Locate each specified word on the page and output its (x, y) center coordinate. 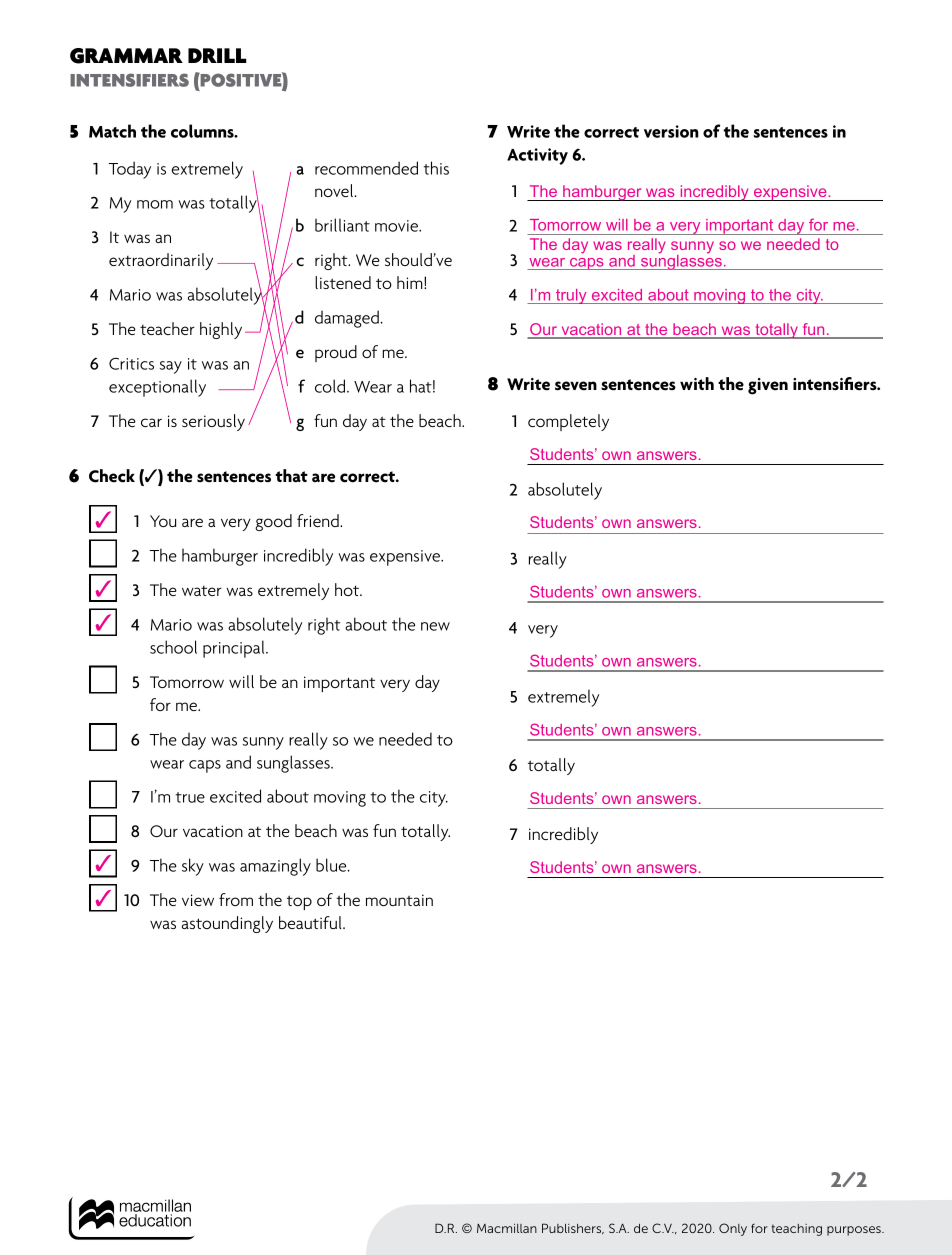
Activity (537, 156)
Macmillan (507, 1228)
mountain (399, 900)
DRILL (217, 55)
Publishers (573, 1228)
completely (568, 422)
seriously (213, 422)
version (671, 131)
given (768, 386)
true (190, 797)
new (435, 626)
